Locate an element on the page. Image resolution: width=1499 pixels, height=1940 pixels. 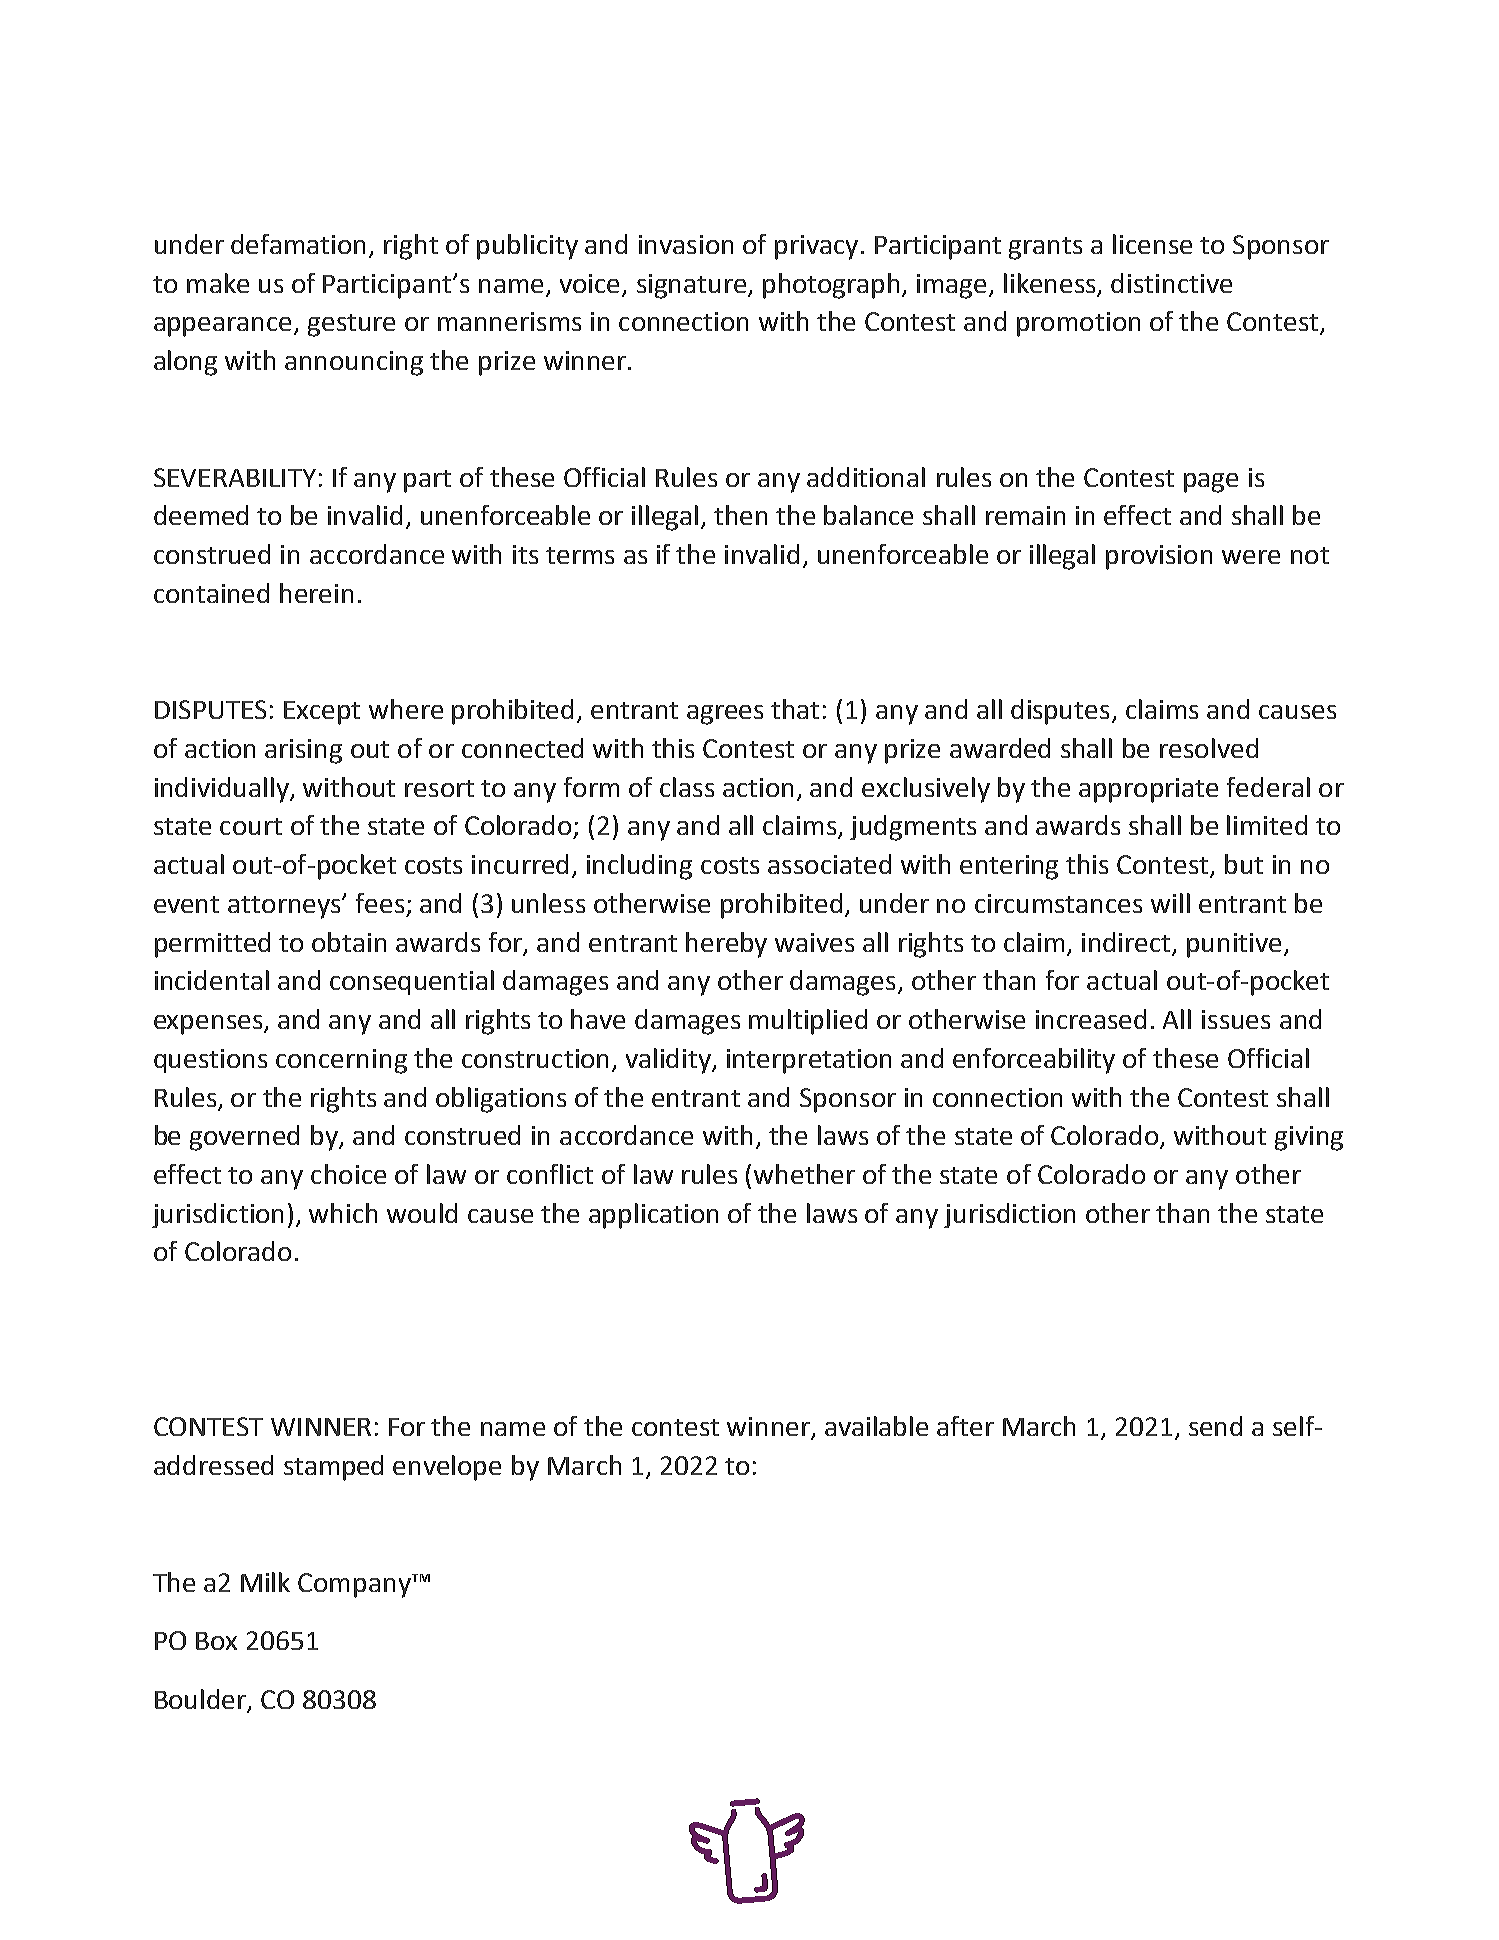
obtain is located at coordinates (349, 942).
